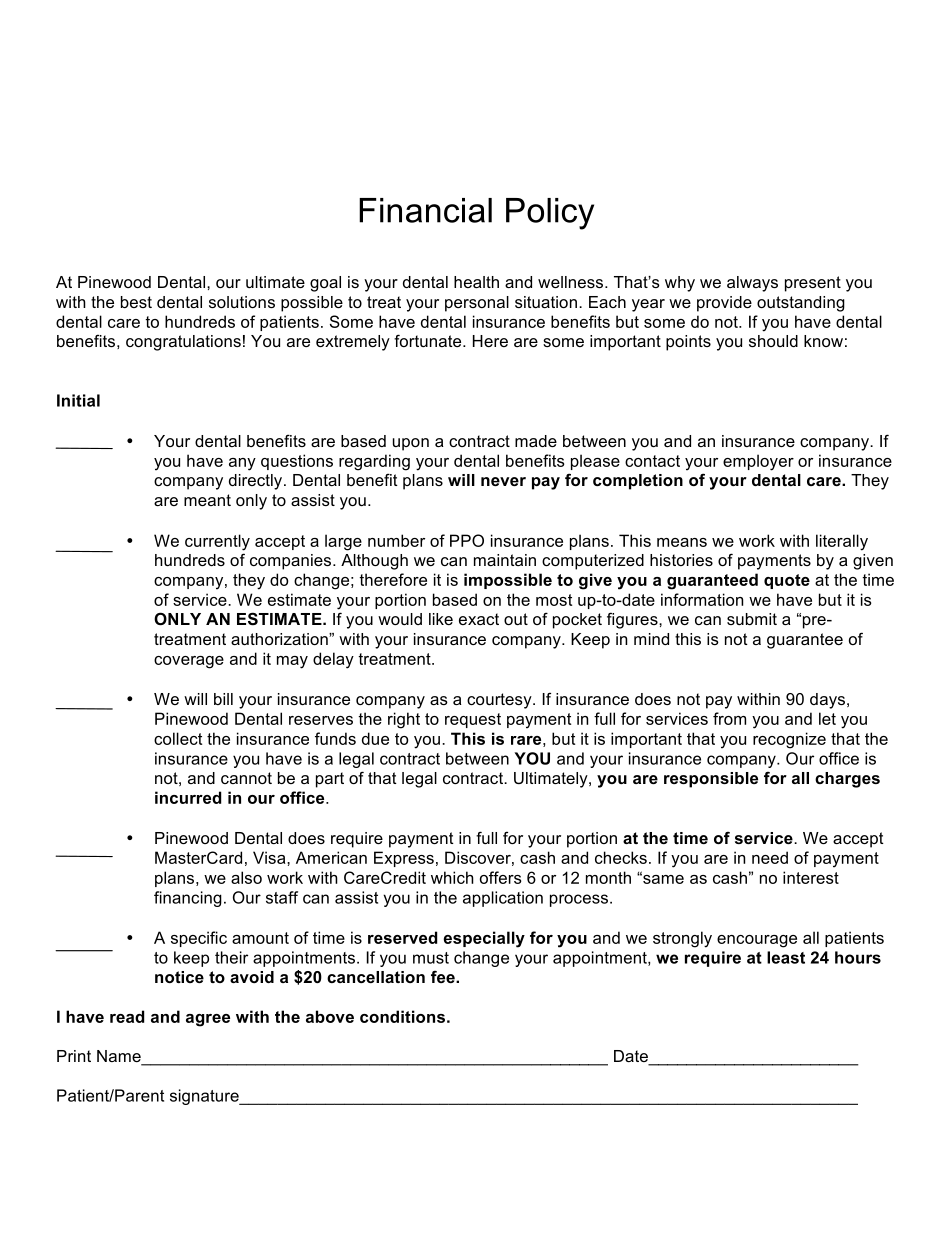  What do you see at coordinates (786, 957) in the screenshot?
I see `least` at bounding box center [786, 957].
